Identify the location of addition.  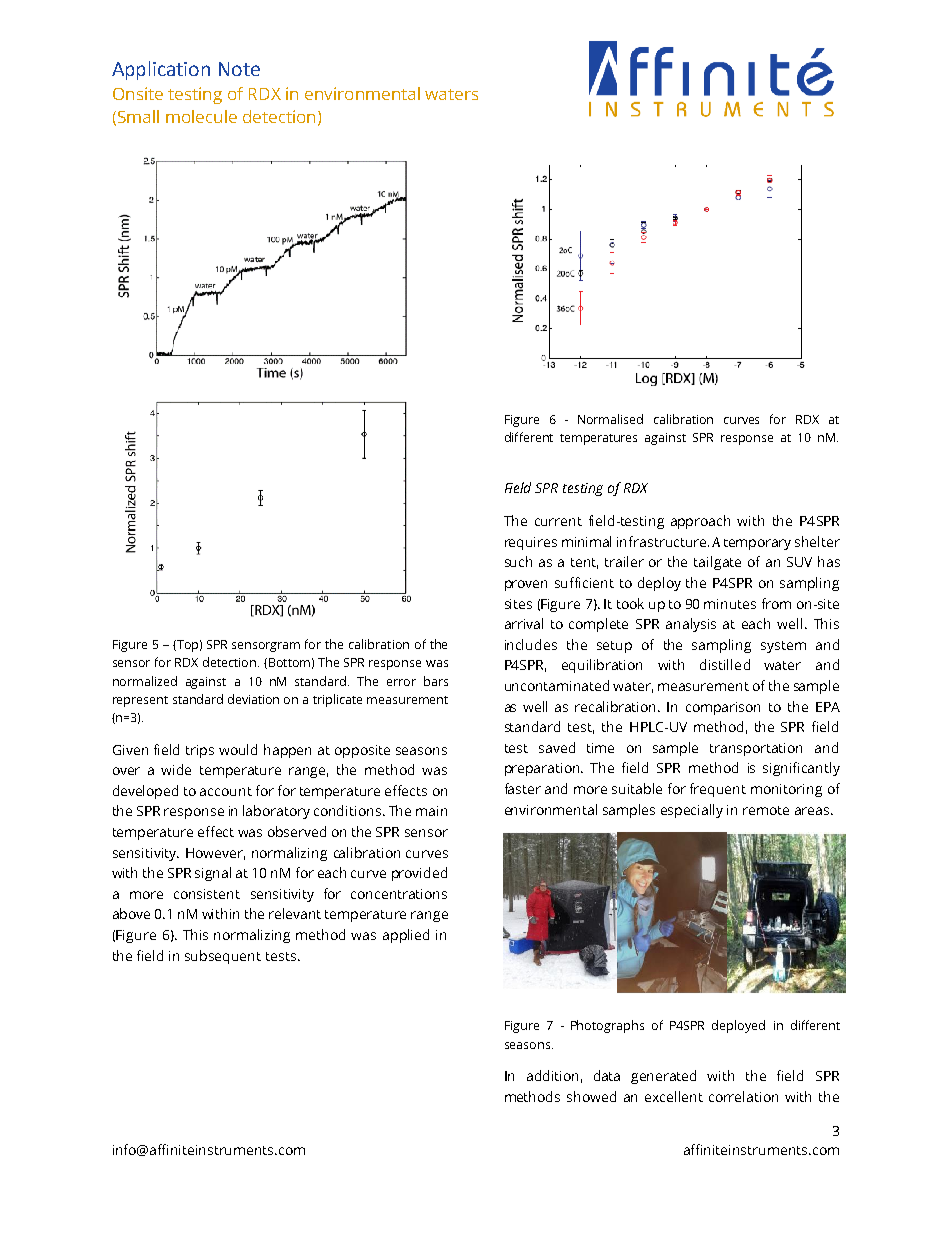
(552, 1075).
